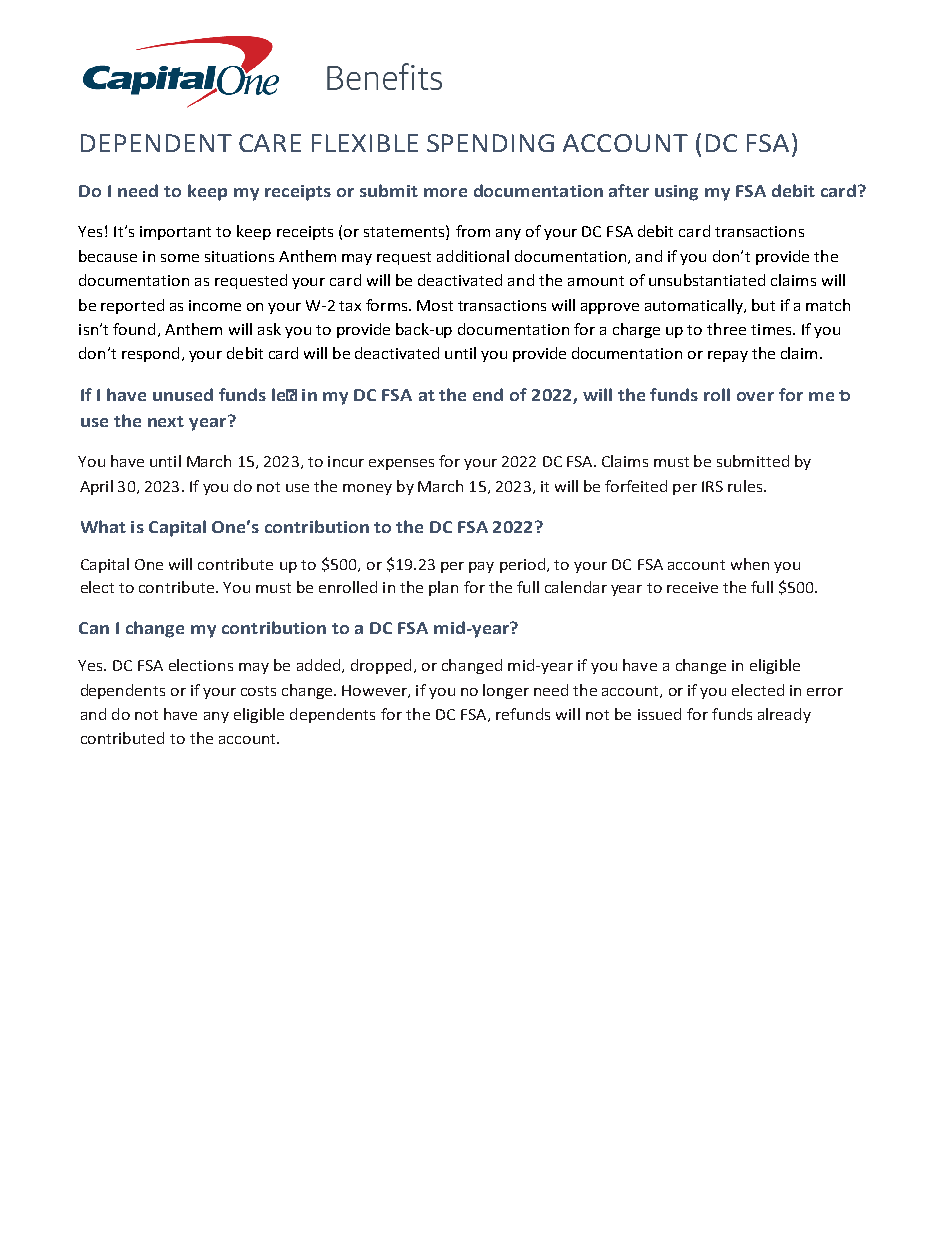 This screenshot has height=1233, width=952. Describe the element at coordinates (726, 329) in the screenshot. I see `three` at that location.
